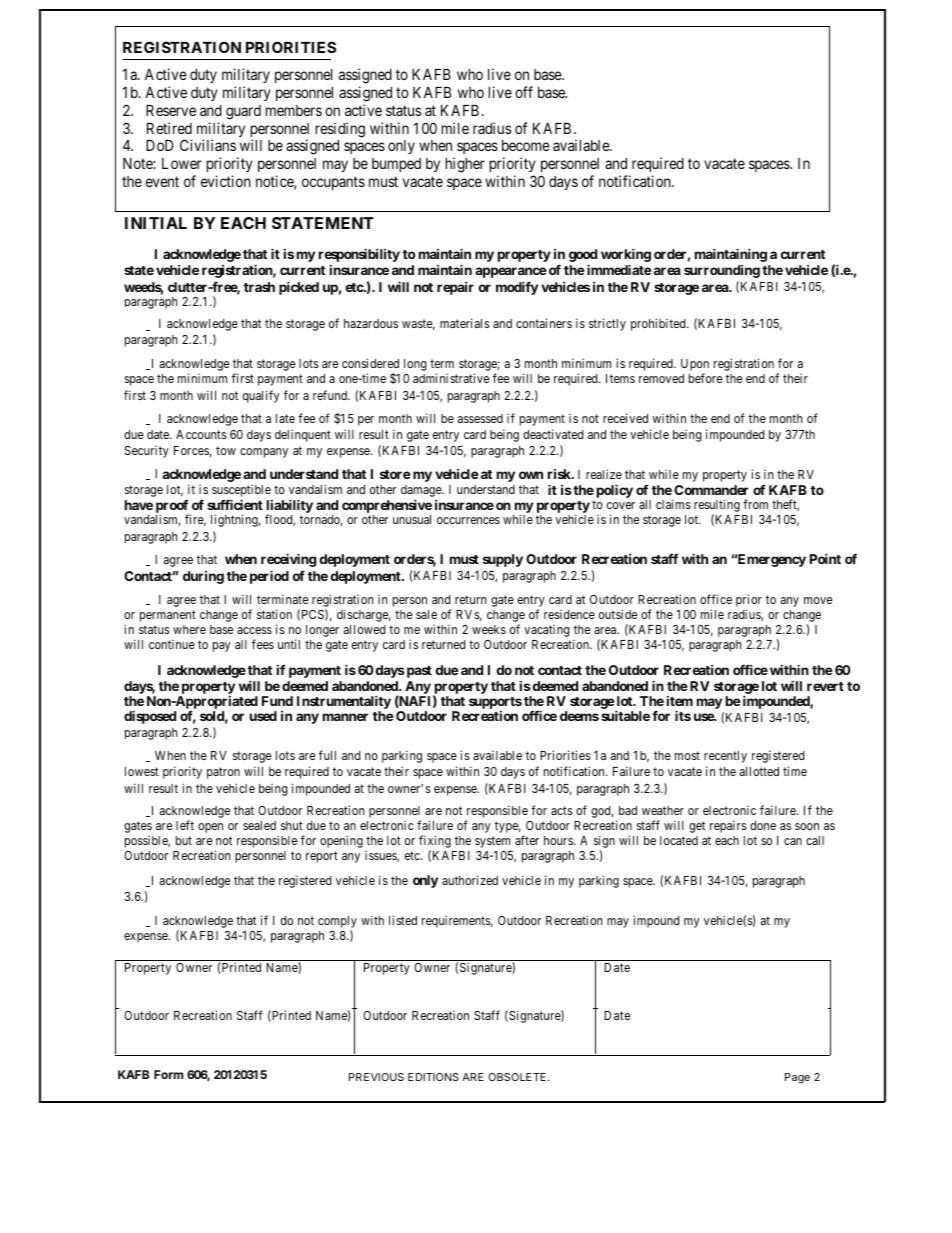 Image resolution: width=952 pixels, height=1233 pixels. I want to click on surrounding, so click(722, 271).
